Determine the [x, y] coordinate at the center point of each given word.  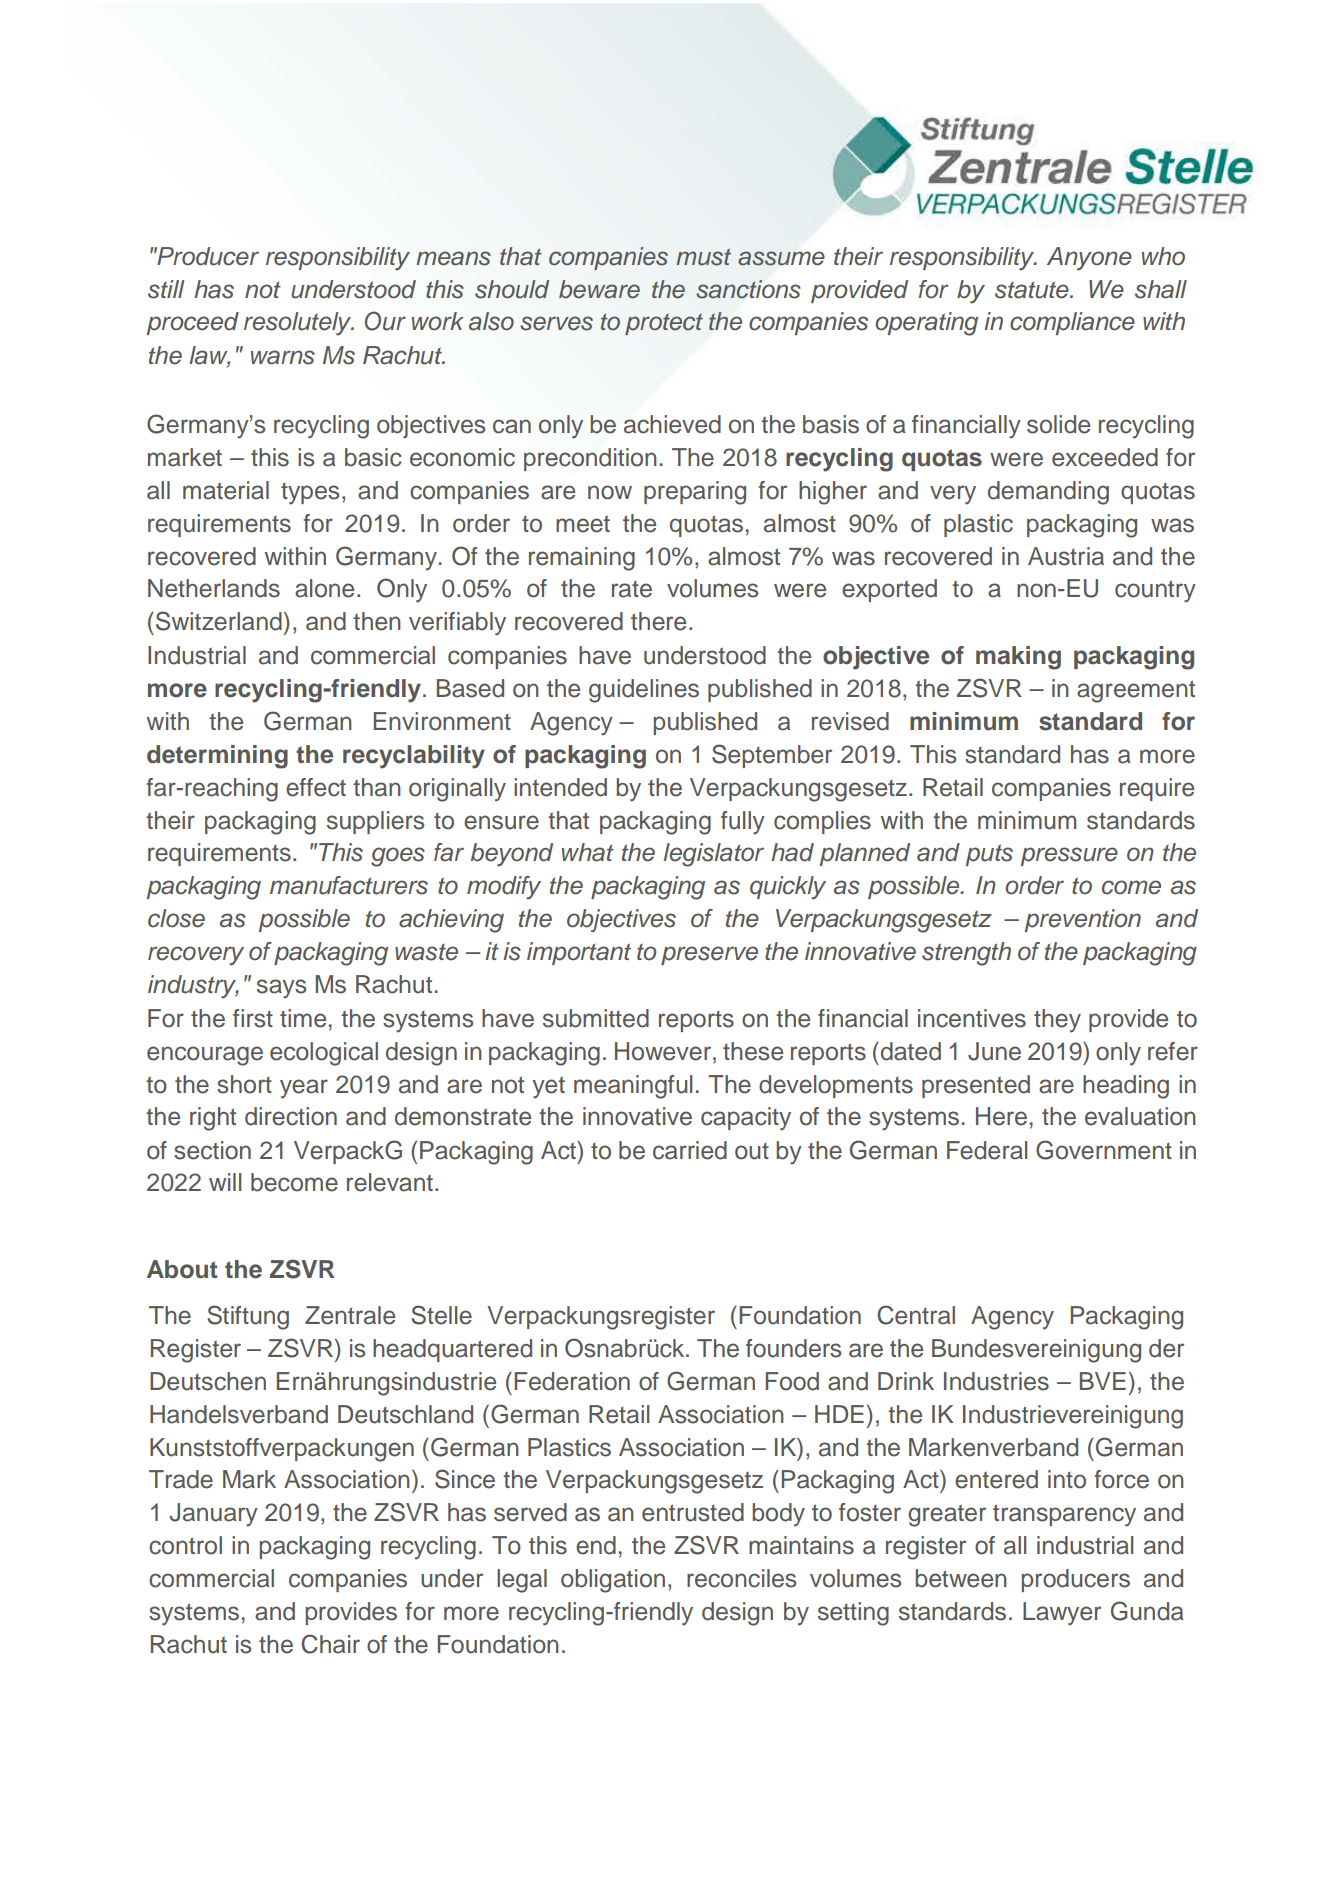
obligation [613, 1581]
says [281, 989]
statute [1033, 290]
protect [664, 324]
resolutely [299, 324]
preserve [709, 955]
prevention [1083, 920]
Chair [330, 1644]
